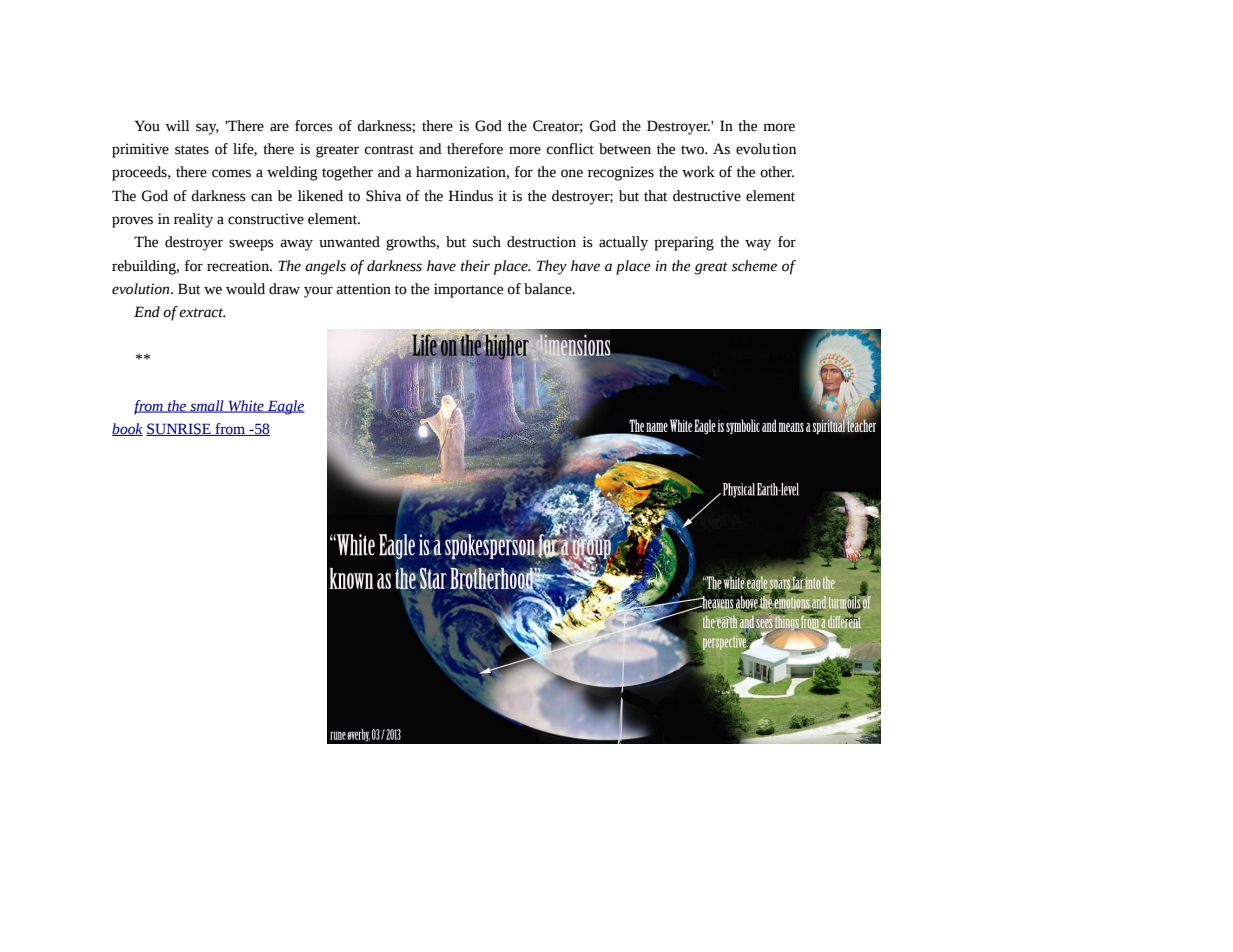  I want to click on contrast, so click(389, 150).
